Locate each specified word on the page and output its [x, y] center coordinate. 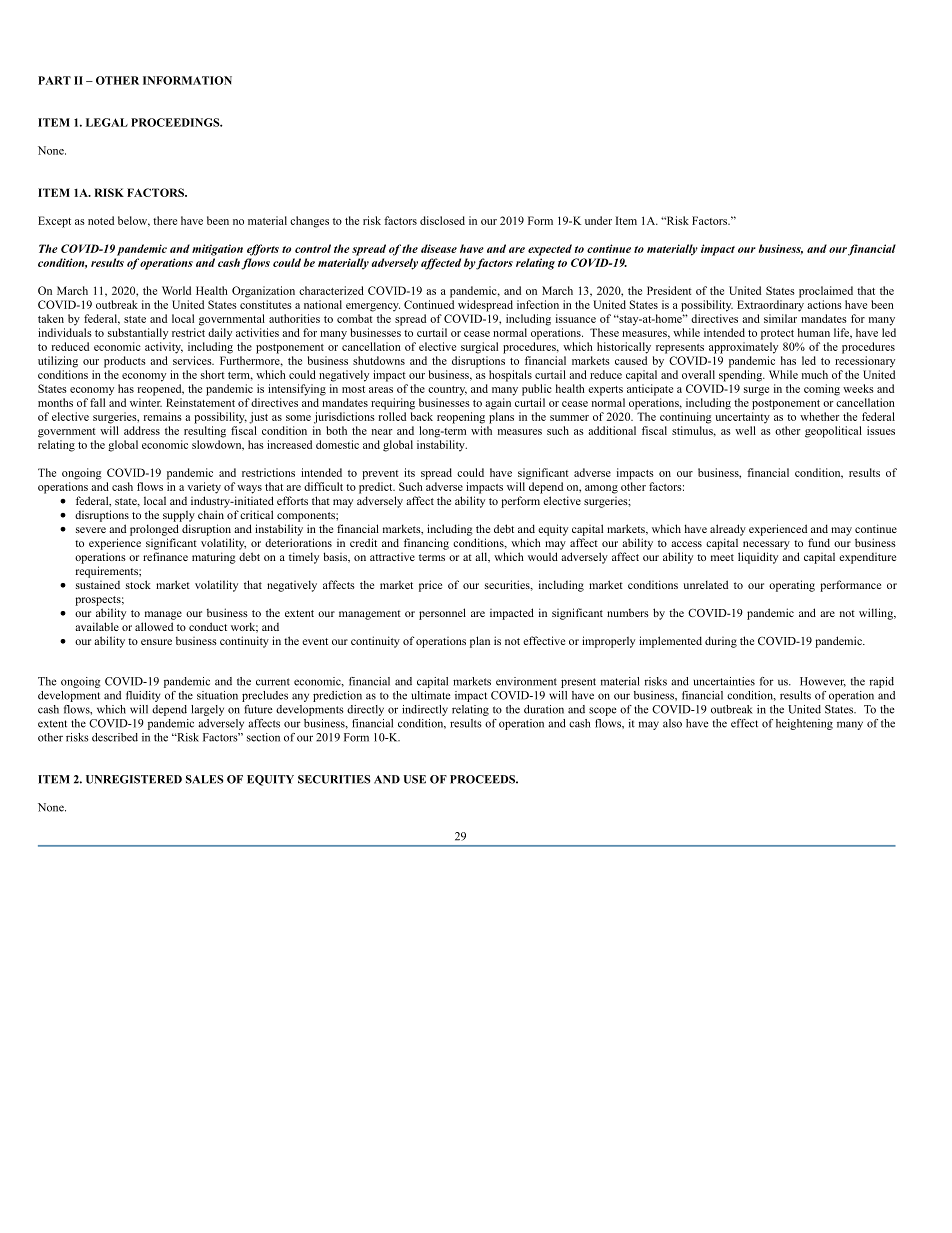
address [142, 430]
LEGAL [107, 122]
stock [138, 584]
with [481, 430]
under [598, 220]
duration [544, 709]
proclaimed [826, 292]
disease [439, 248]
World [176, 290]
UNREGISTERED [134, 779]
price [430, 586]
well [745, 430]
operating [792, 586]
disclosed [442, 220]
